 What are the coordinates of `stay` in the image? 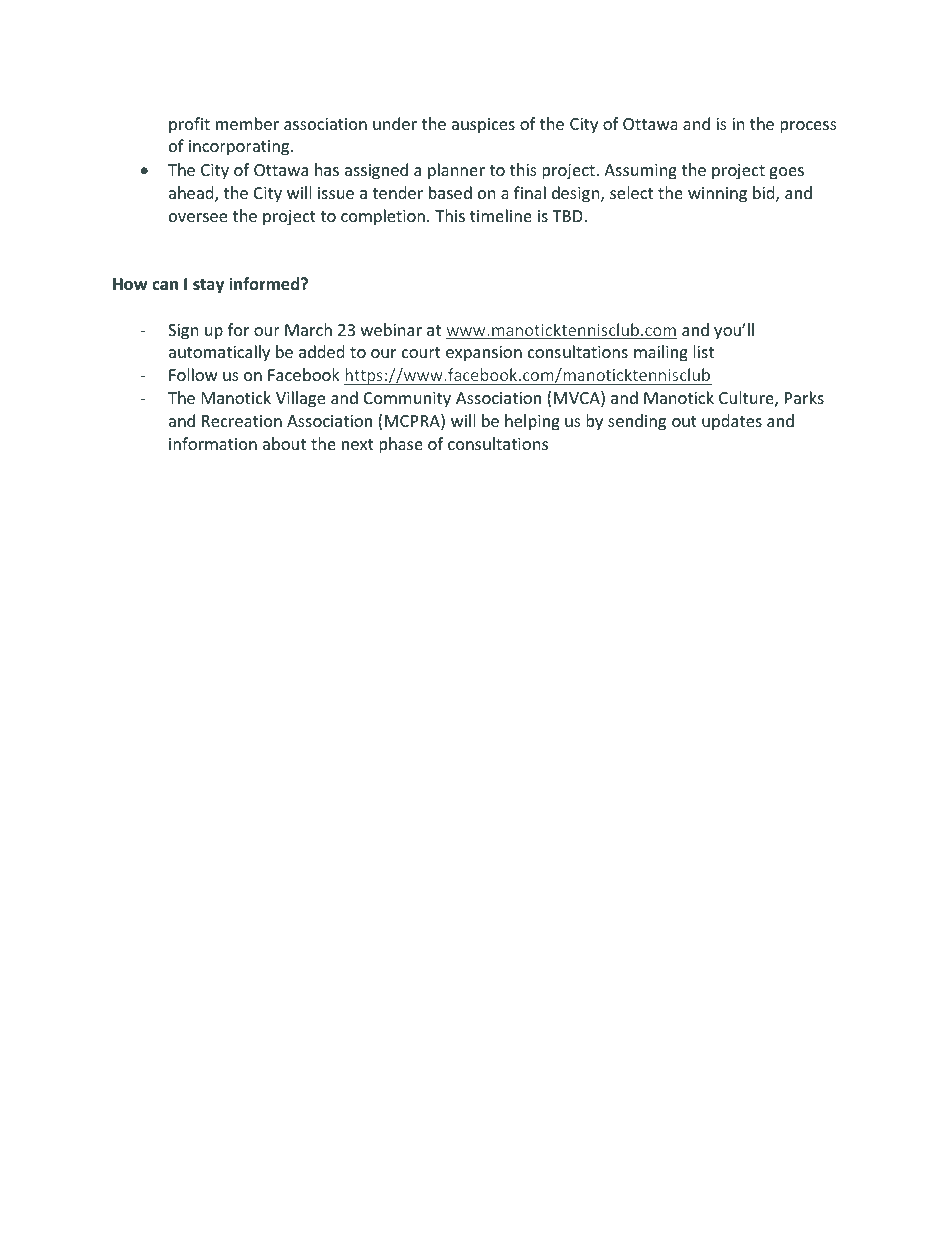 It's located at (208, 286).
